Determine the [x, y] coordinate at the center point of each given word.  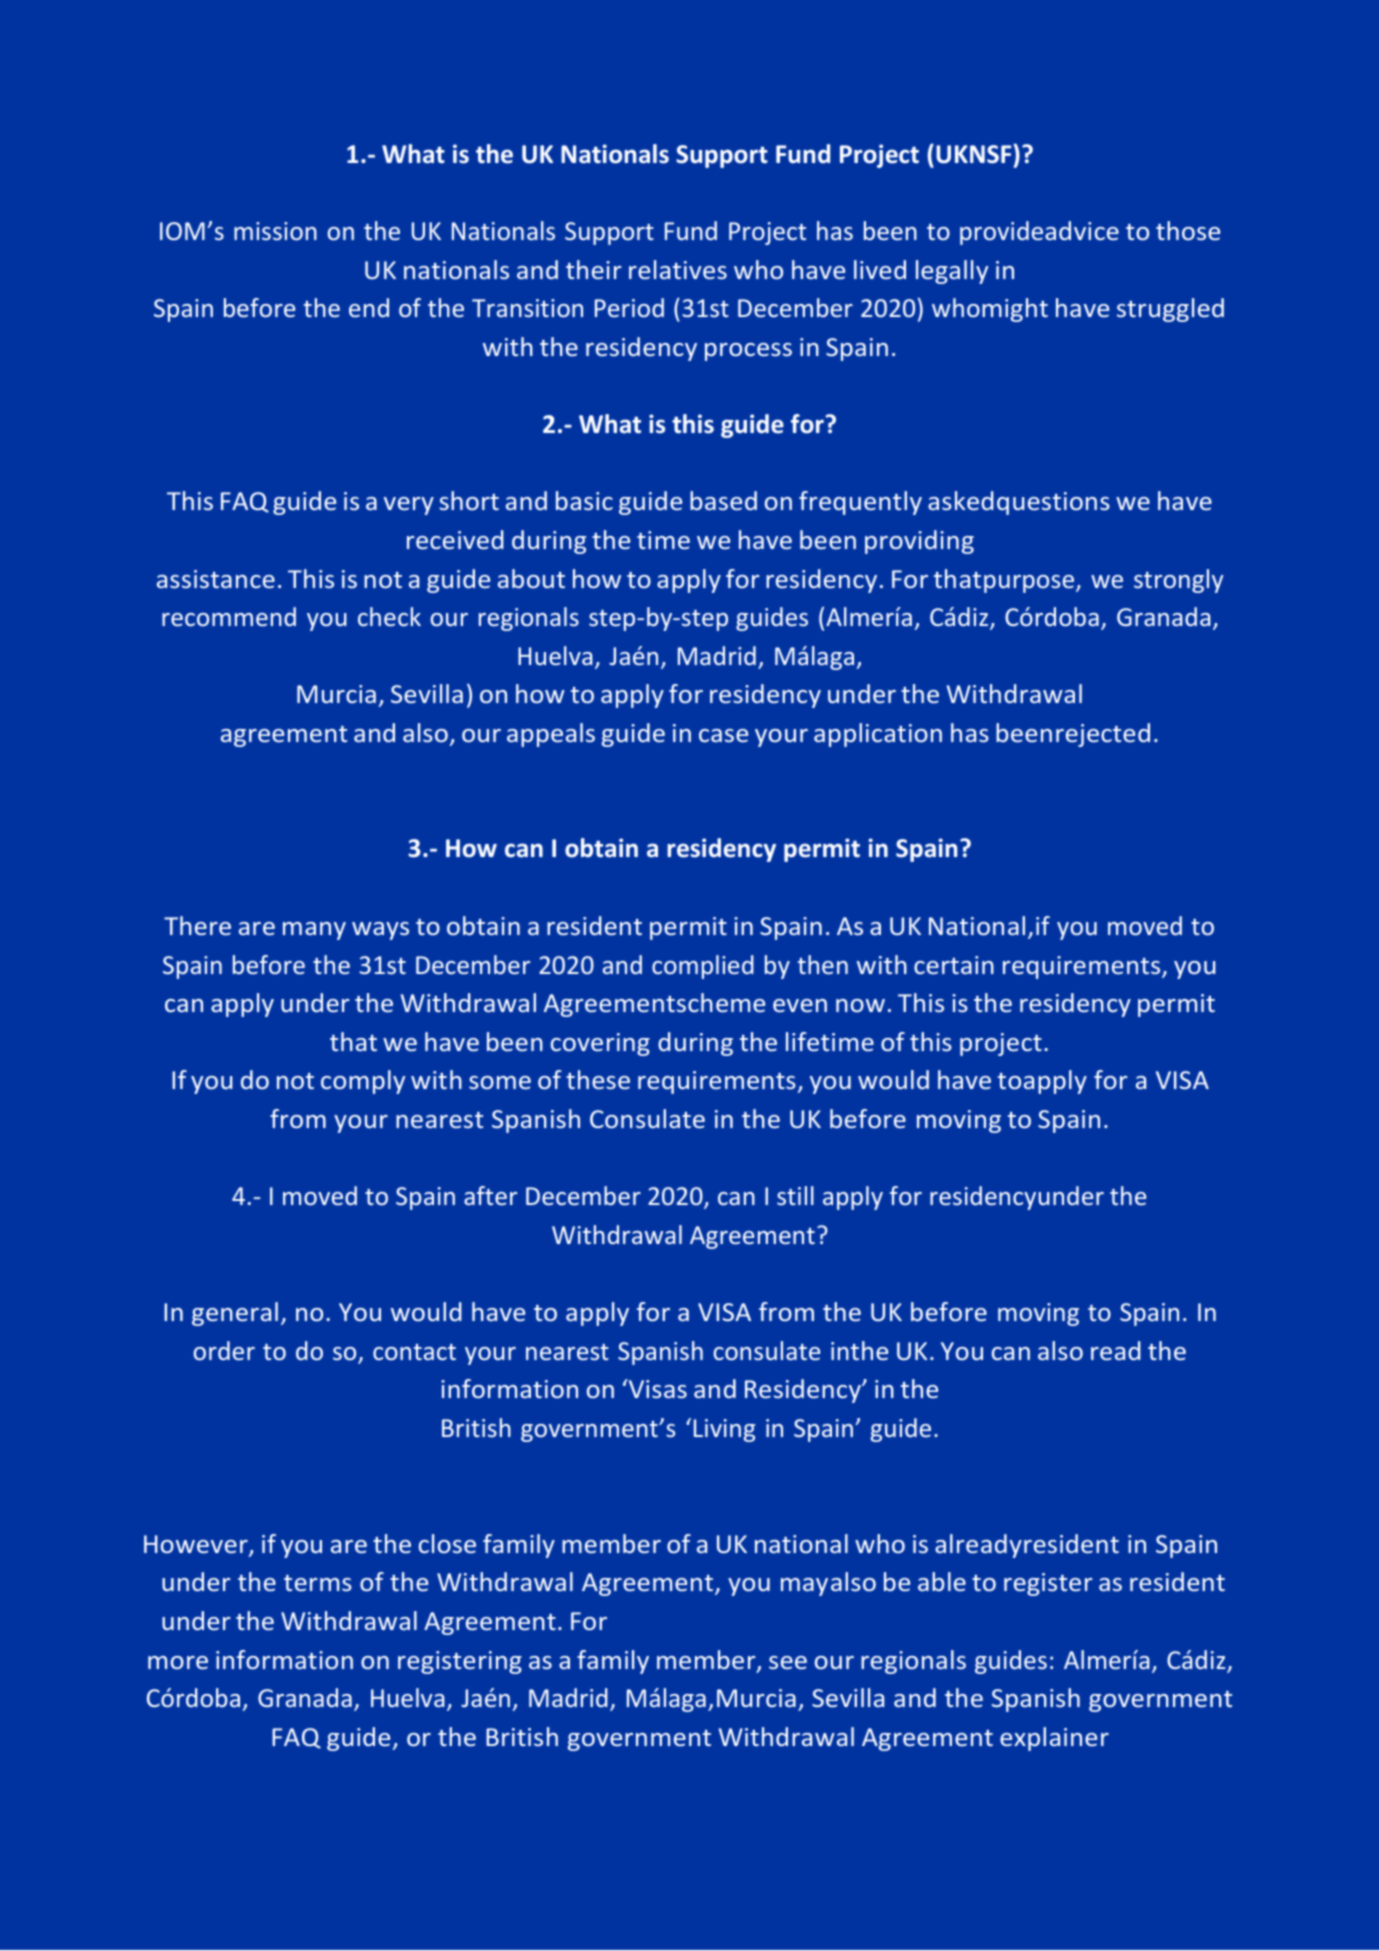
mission [275, 231]
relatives [678, 269]
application [878, 735]
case [723, 735]
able [942, 1581]
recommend [229, 616]
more [178, 1662]
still [795, 1195]
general [235, 1314]
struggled [1170, 310]
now [860, 1005]
